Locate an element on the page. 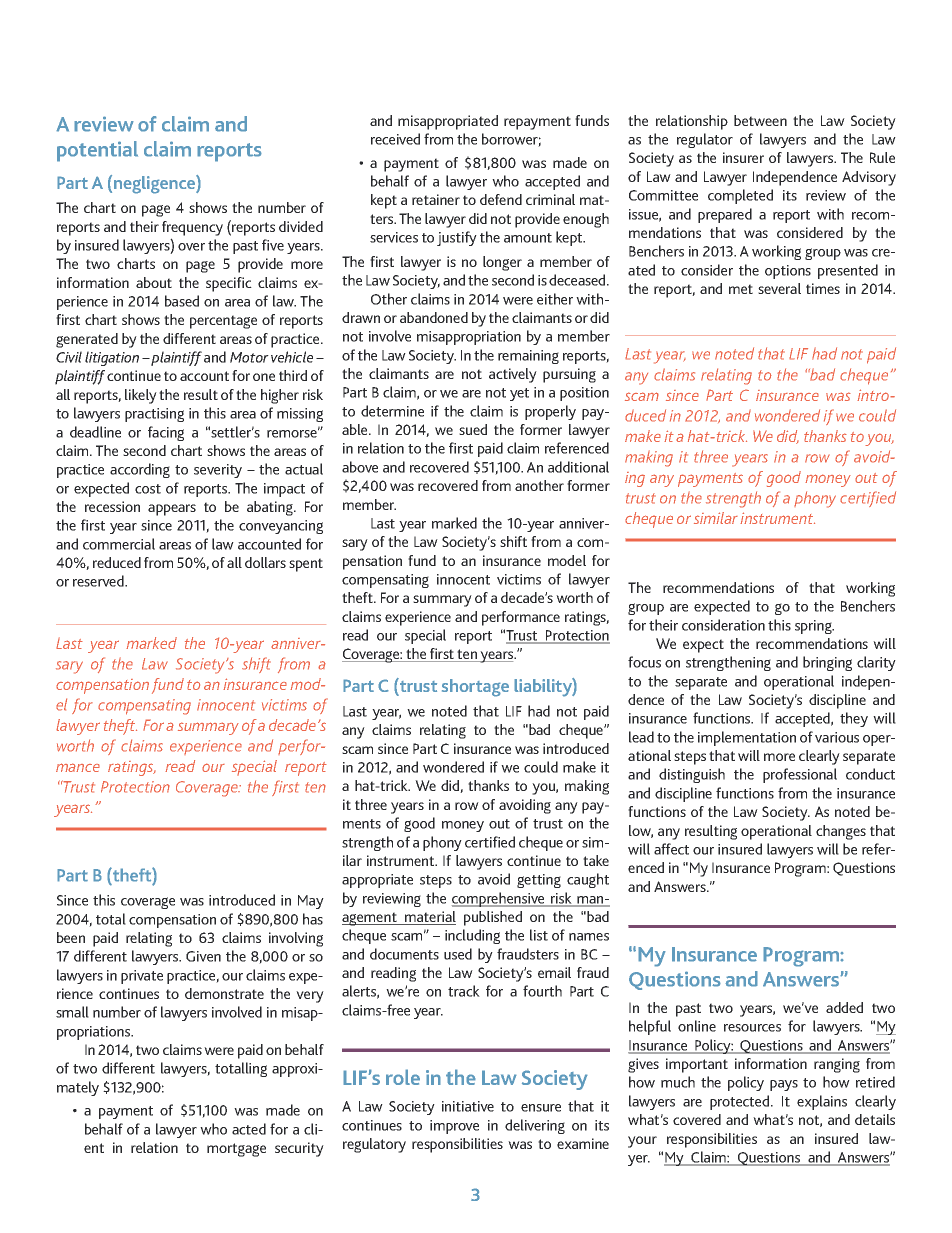  Given is located at coordinates (203, 956).
